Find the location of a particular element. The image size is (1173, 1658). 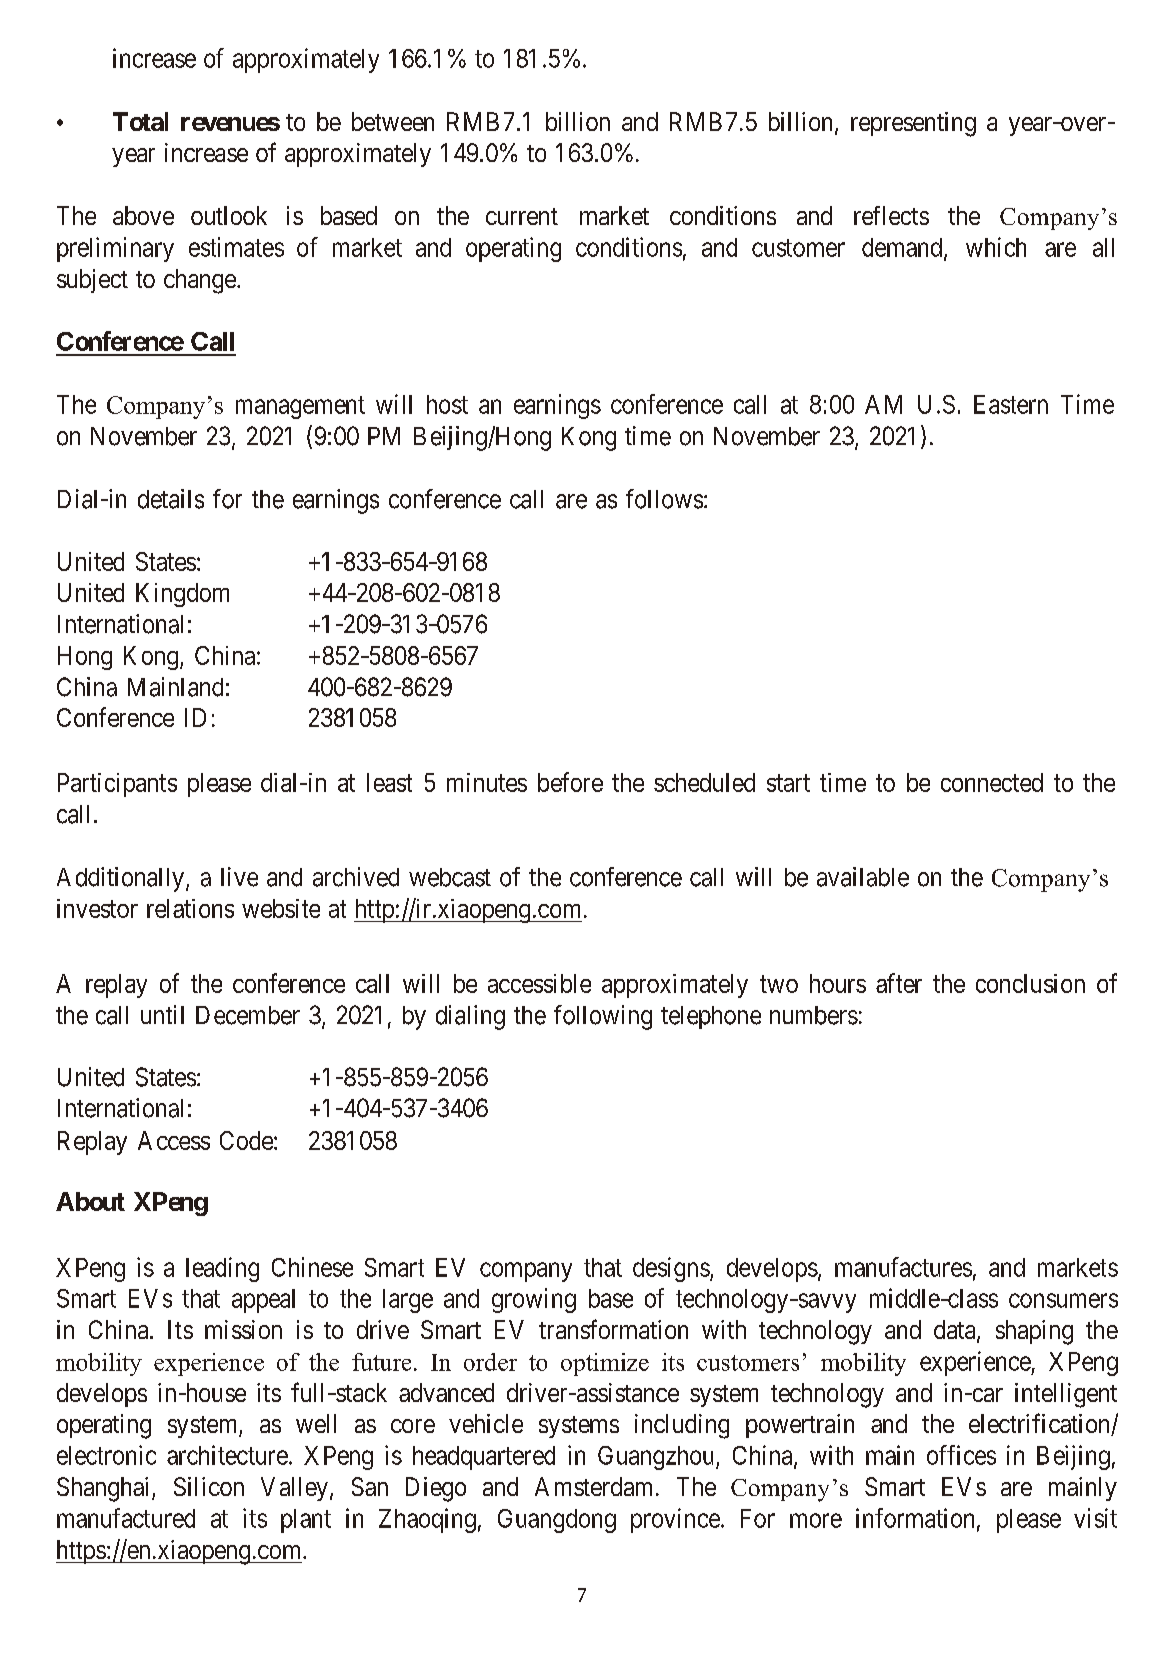

current is located at coordinates (522, 216).
